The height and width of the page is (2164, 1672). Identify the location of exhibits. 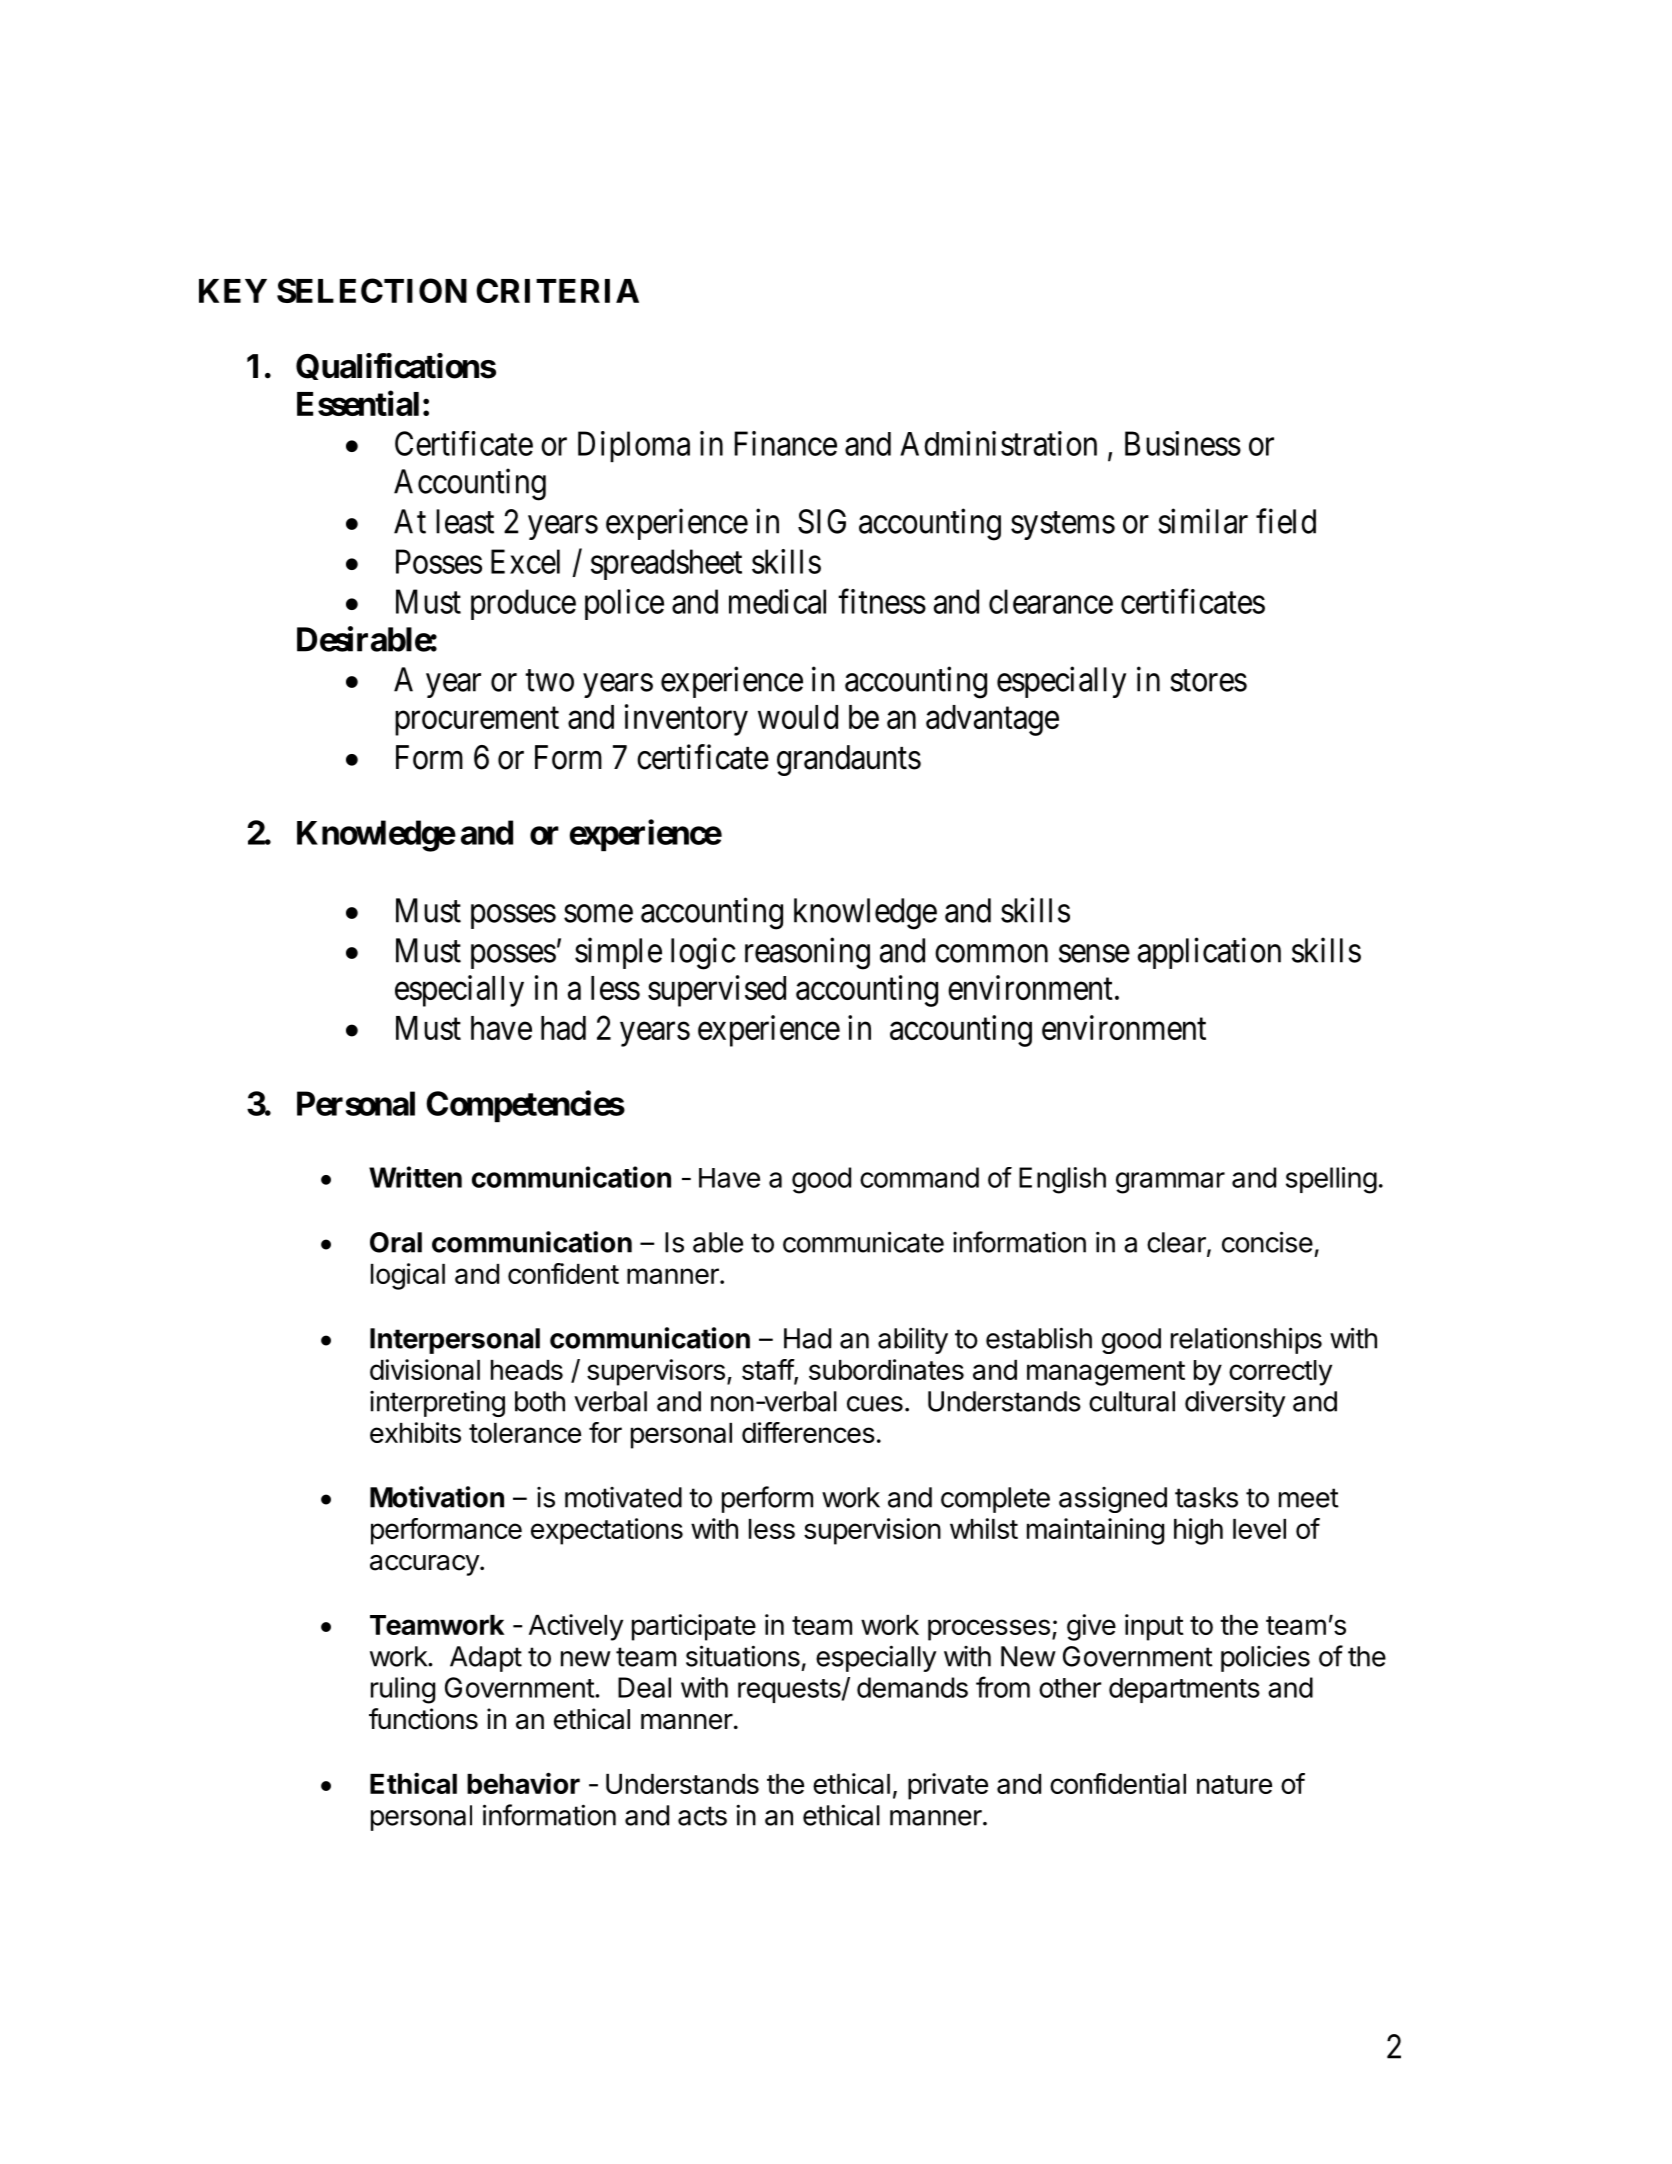
(415, 1432).
